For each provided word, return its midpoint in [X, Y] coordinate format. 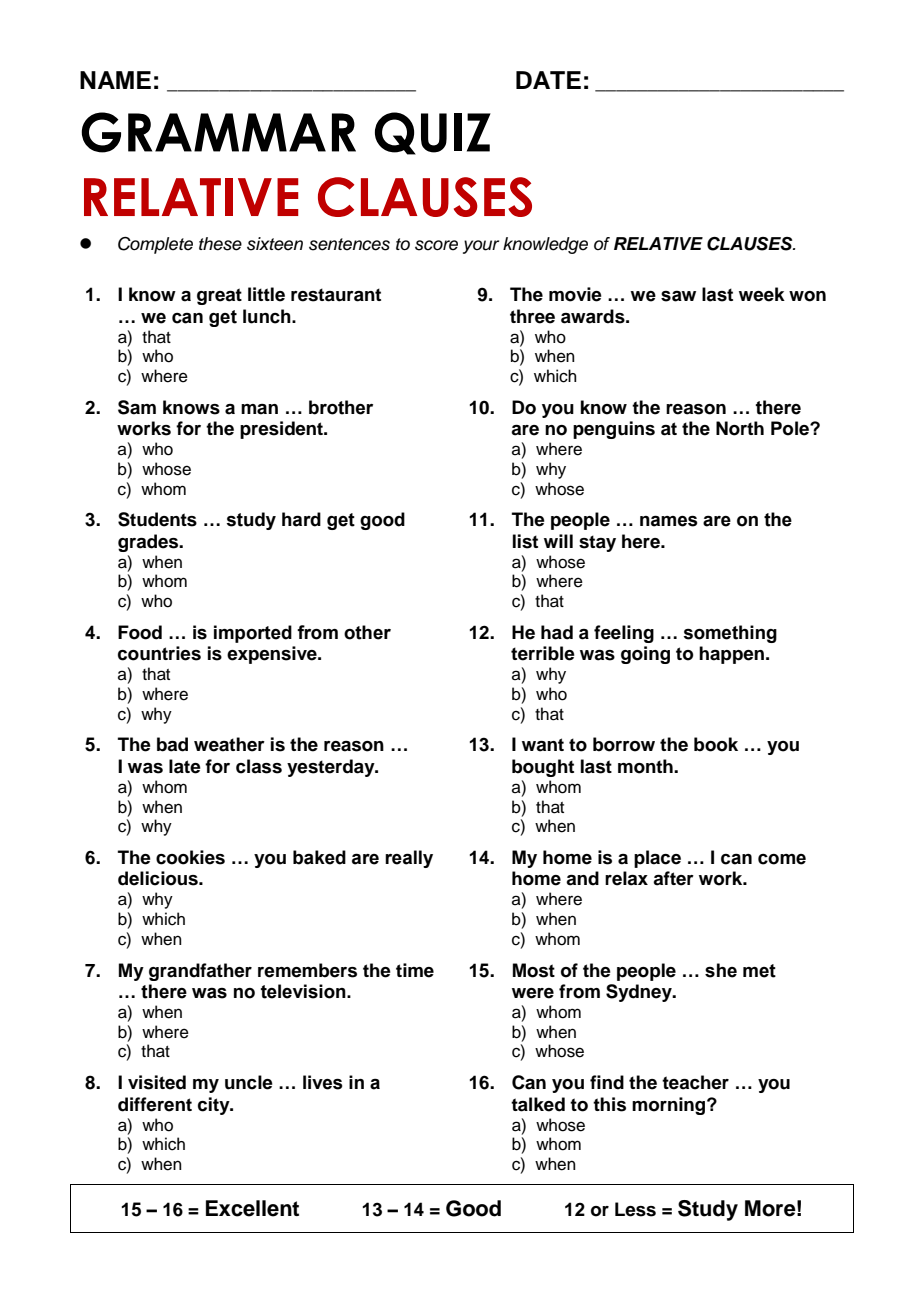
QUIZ [433, 133]
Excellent [252, 1208]
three [532, 316]
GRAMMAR [218, 132]
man [259, 409]
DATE [548, 80]
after [673, 878]
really [409, 859]
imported [253, 634]
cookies [190, 857]
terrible [543, 653]
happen [731, 655]
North [740, 428]
